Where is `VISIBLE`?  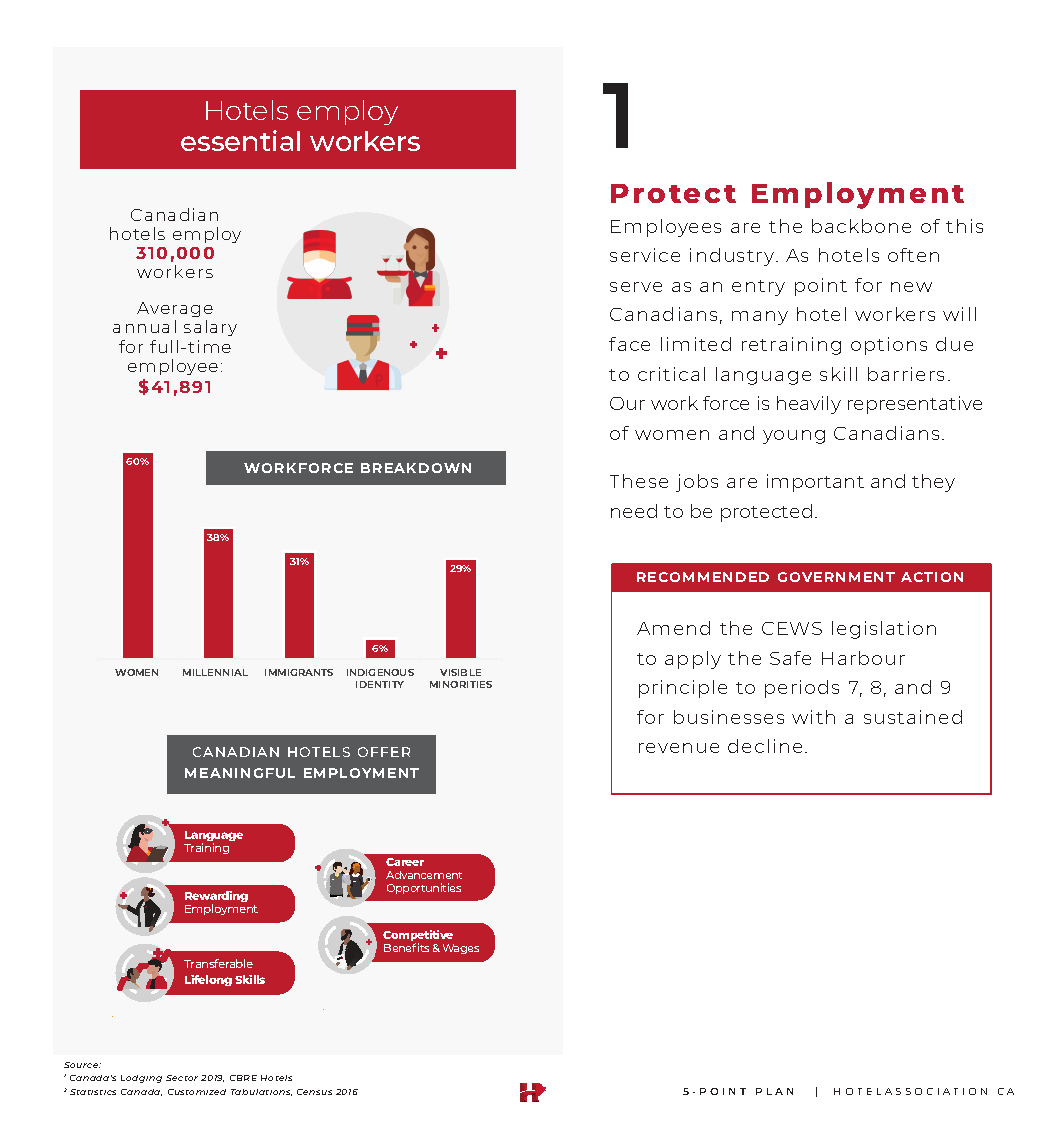 VISIBLE is located at coordinates (460, 672).
